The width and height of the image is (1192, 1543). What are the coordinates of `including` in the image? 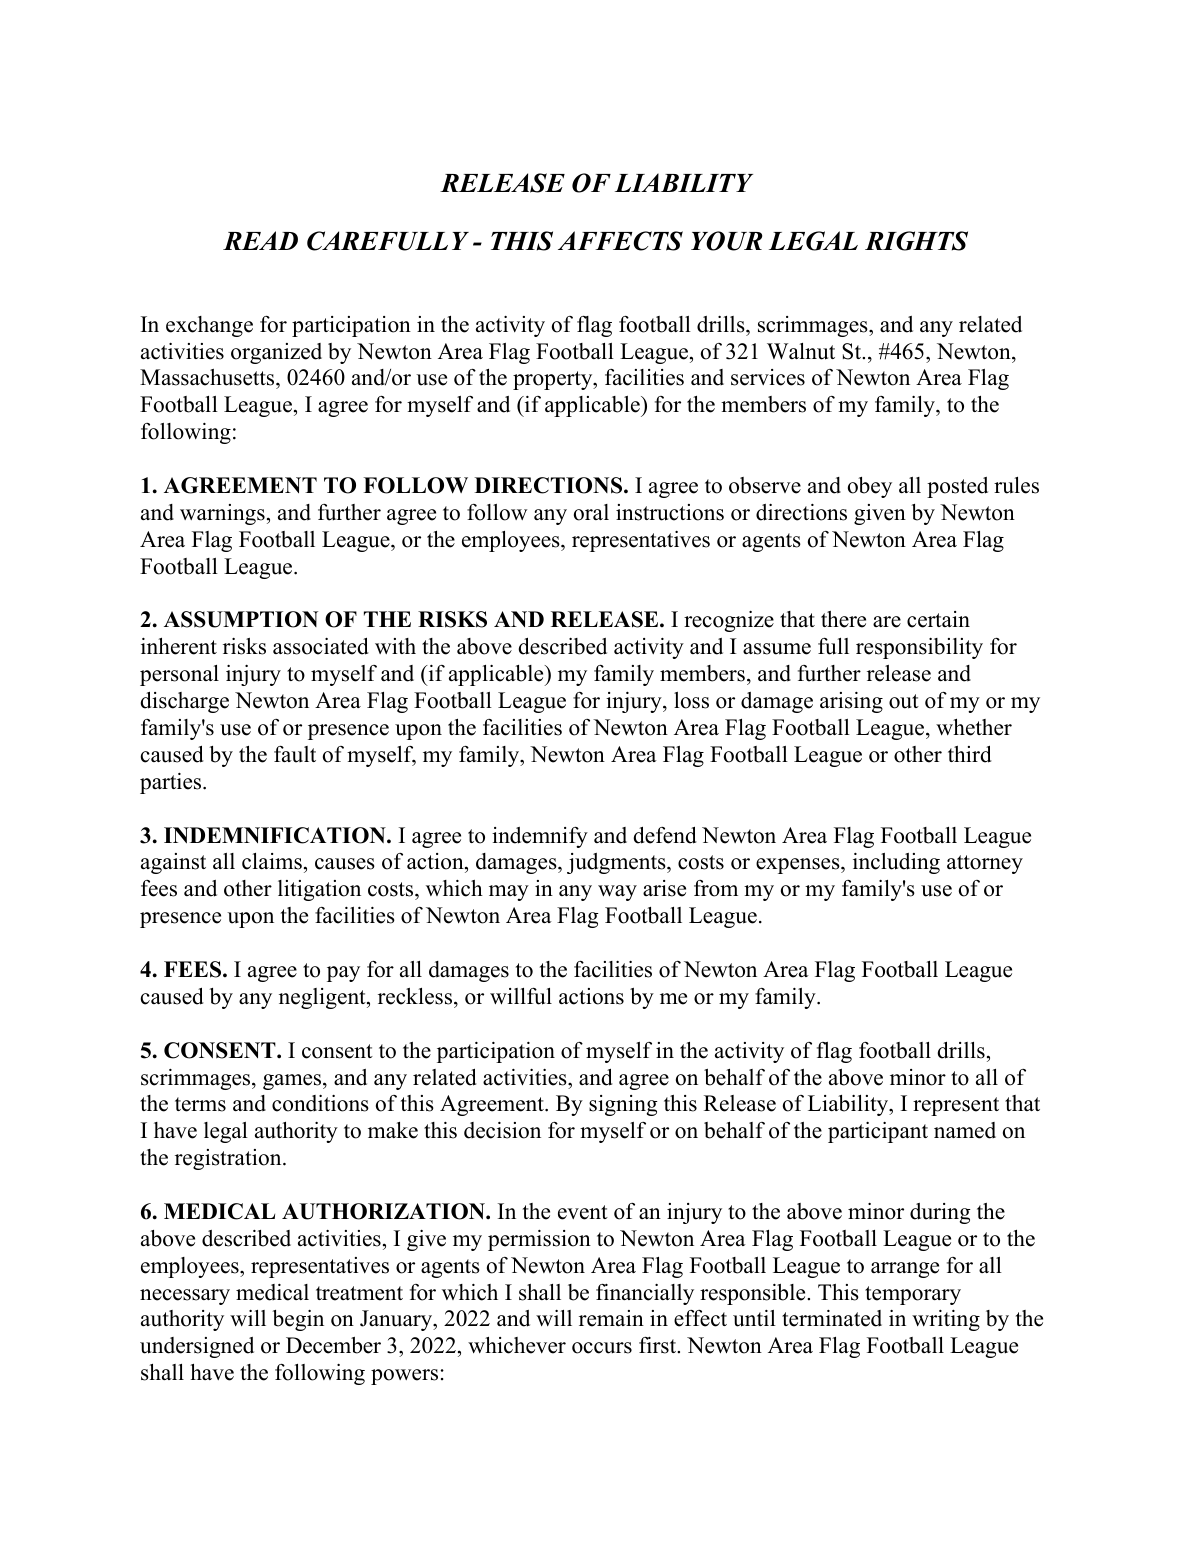 It's located at (896, 863).
